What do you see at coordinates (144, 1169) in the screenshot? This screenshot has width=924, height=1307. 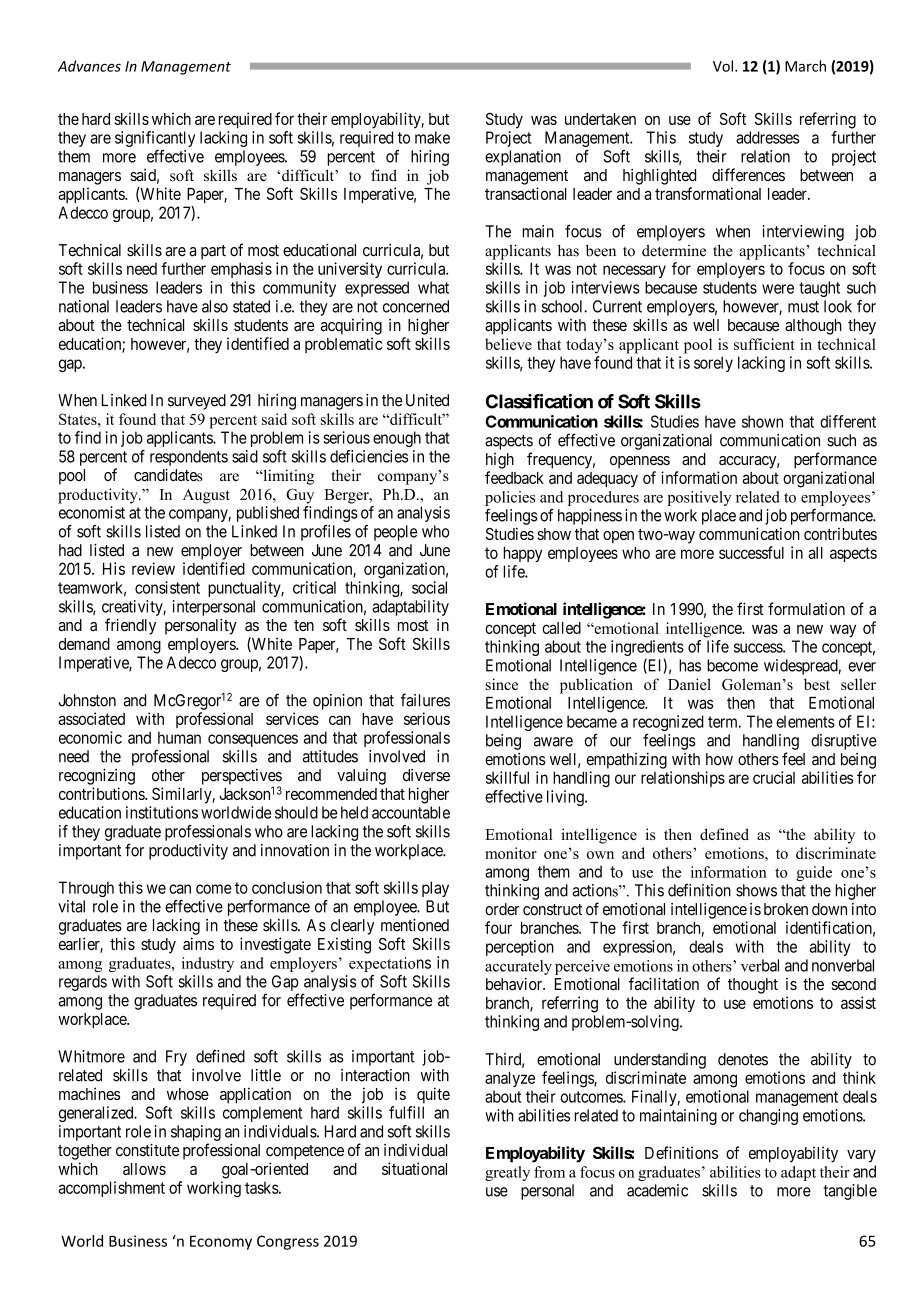 I see `allows` at bounding box center [144, 1169].
